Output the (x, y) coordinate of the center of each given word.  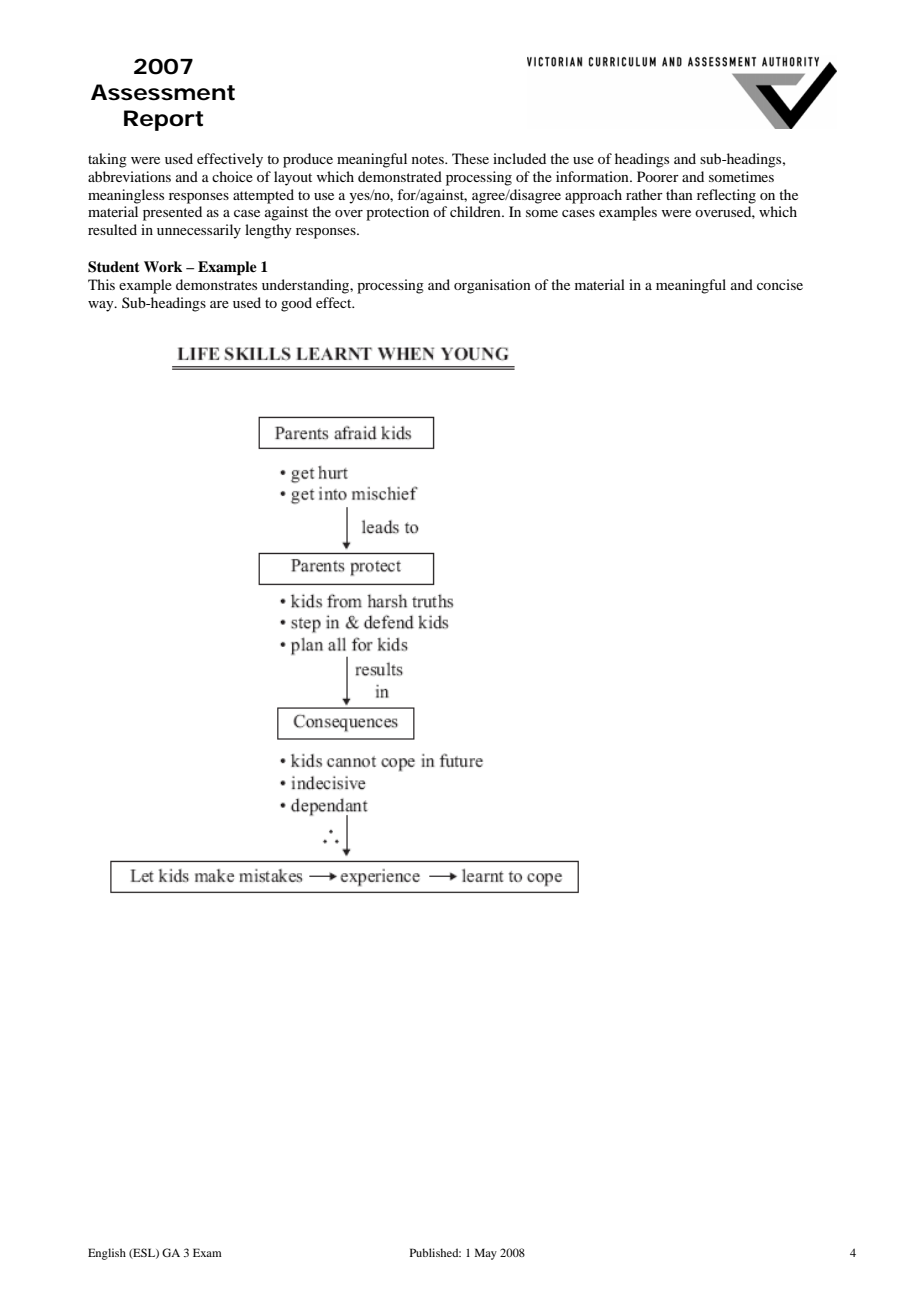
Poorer (658, 176)
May (486, 1254)
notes (429, 159)
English (107, 1254)
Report (163, 120)
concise (780, 284)
